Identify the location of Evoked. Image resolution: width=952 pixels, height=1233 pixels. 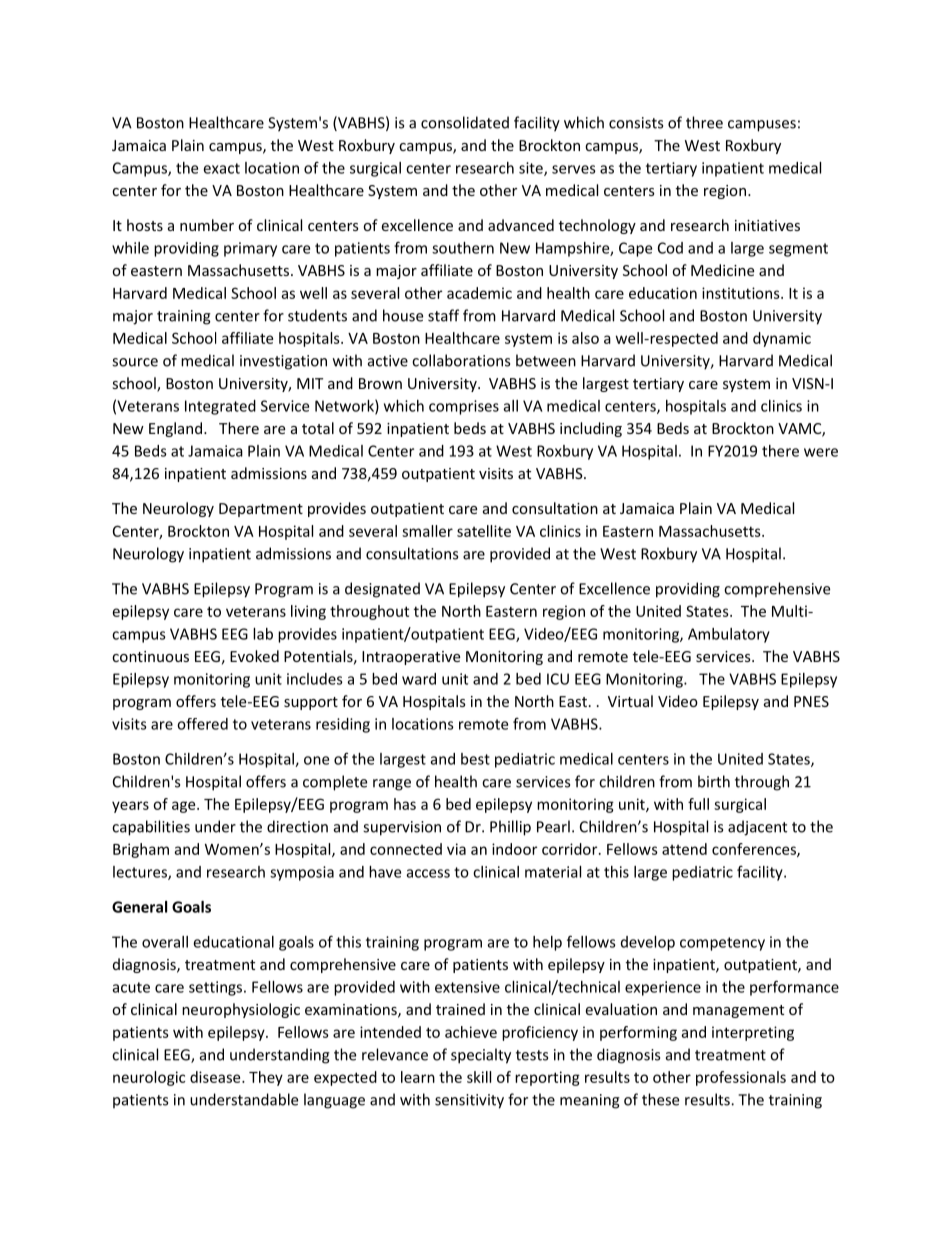
(254, 656).
